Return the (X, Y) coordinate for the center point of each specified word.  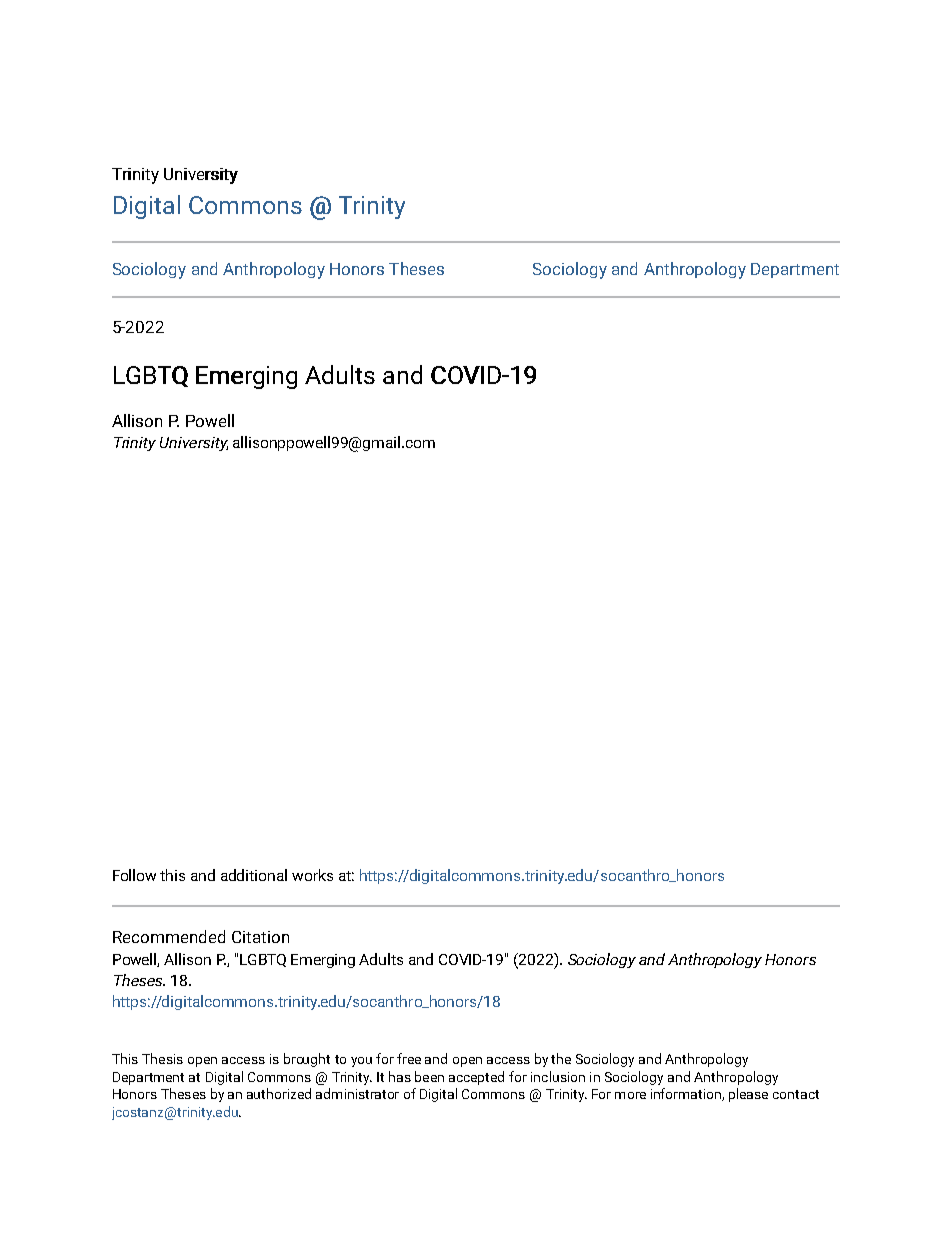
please (748, 1095)
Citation (260, 937)
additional (254, 875)
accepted (476, 1078)
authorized (279, 1093)
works (312, 875)
